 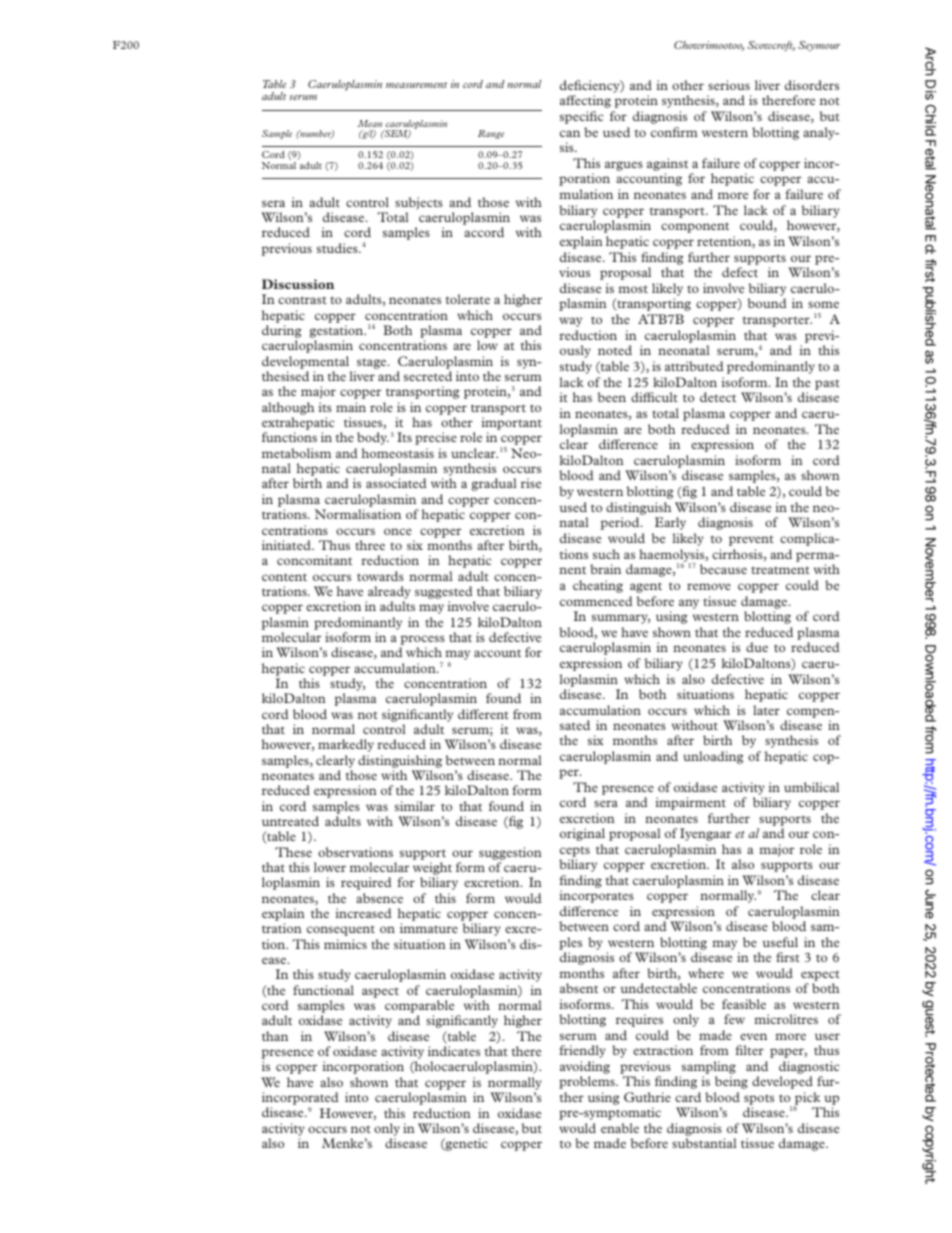 What do you see at coordinates (588, 1082) in the page?
I see `problems` at bounding box center [588, 1082].
